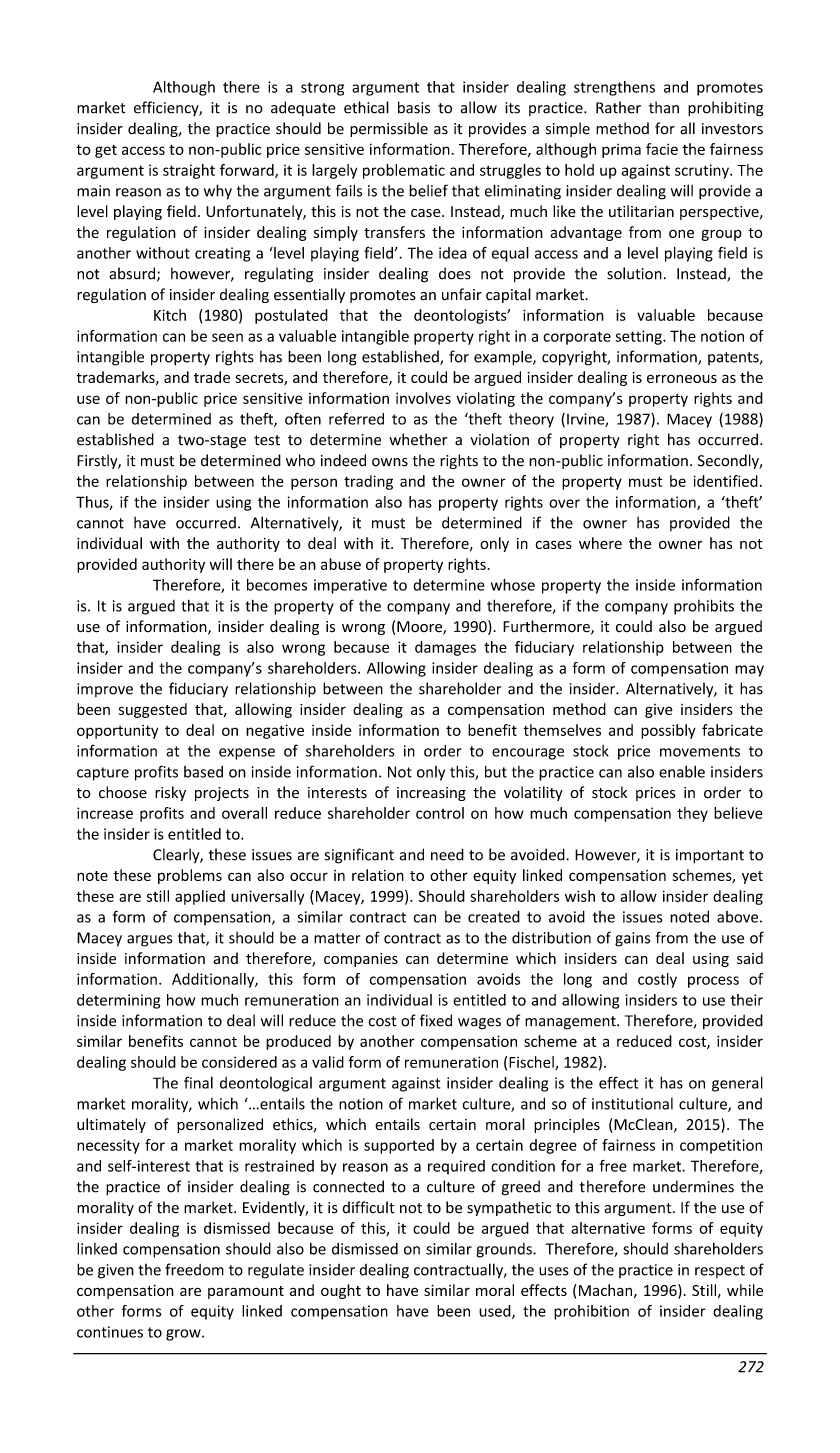 The width and height of the screenshot is (840, 1453). What do you see at coordinates (153, 710) in the screenshot?
I see `suggested` at bounding box center [153, 710].
